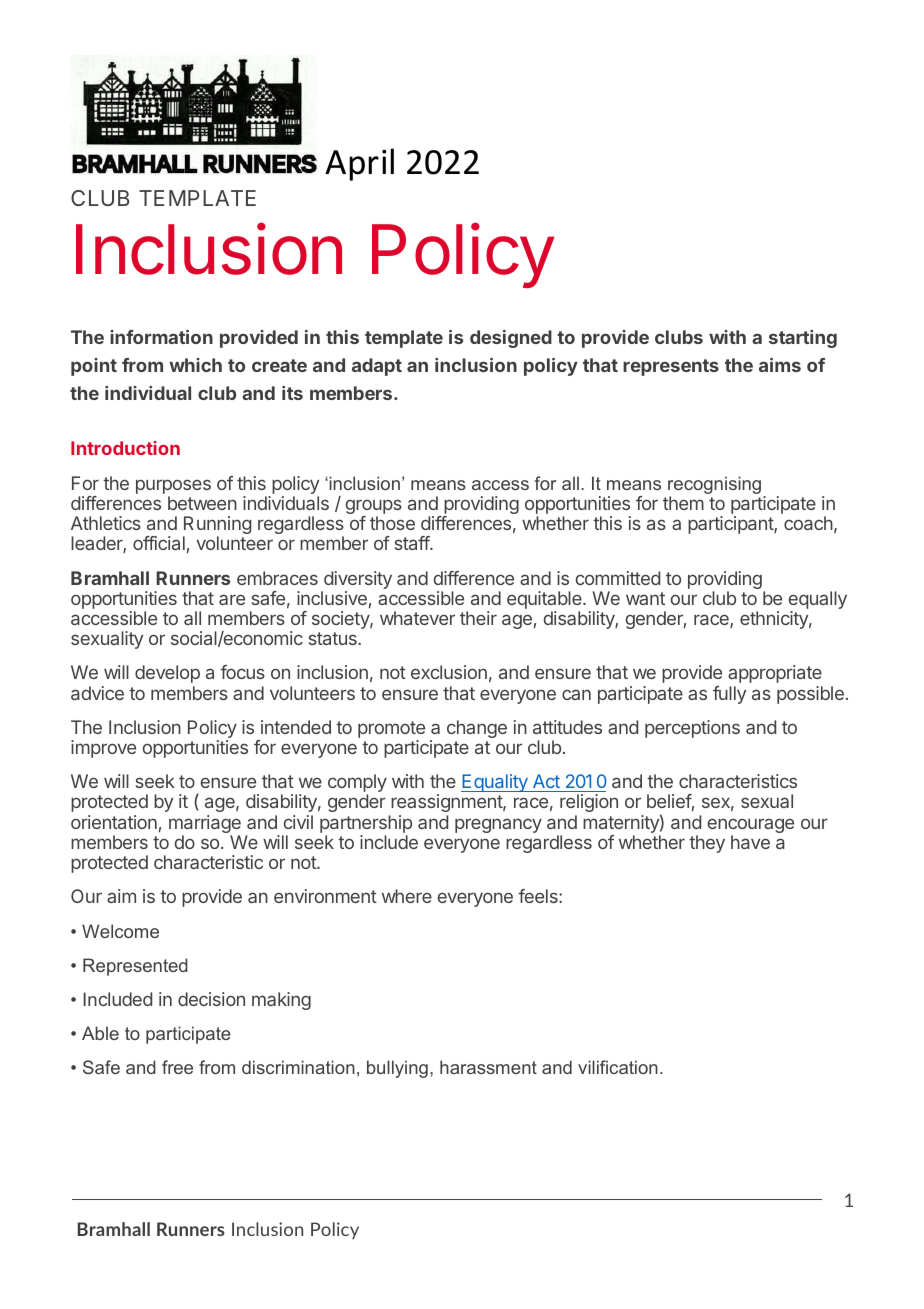 The height and width of the document is (1309, 924). What do you see at coordinates (195, 365) in the document?
I see `which` at bounding box center [195, 365].
